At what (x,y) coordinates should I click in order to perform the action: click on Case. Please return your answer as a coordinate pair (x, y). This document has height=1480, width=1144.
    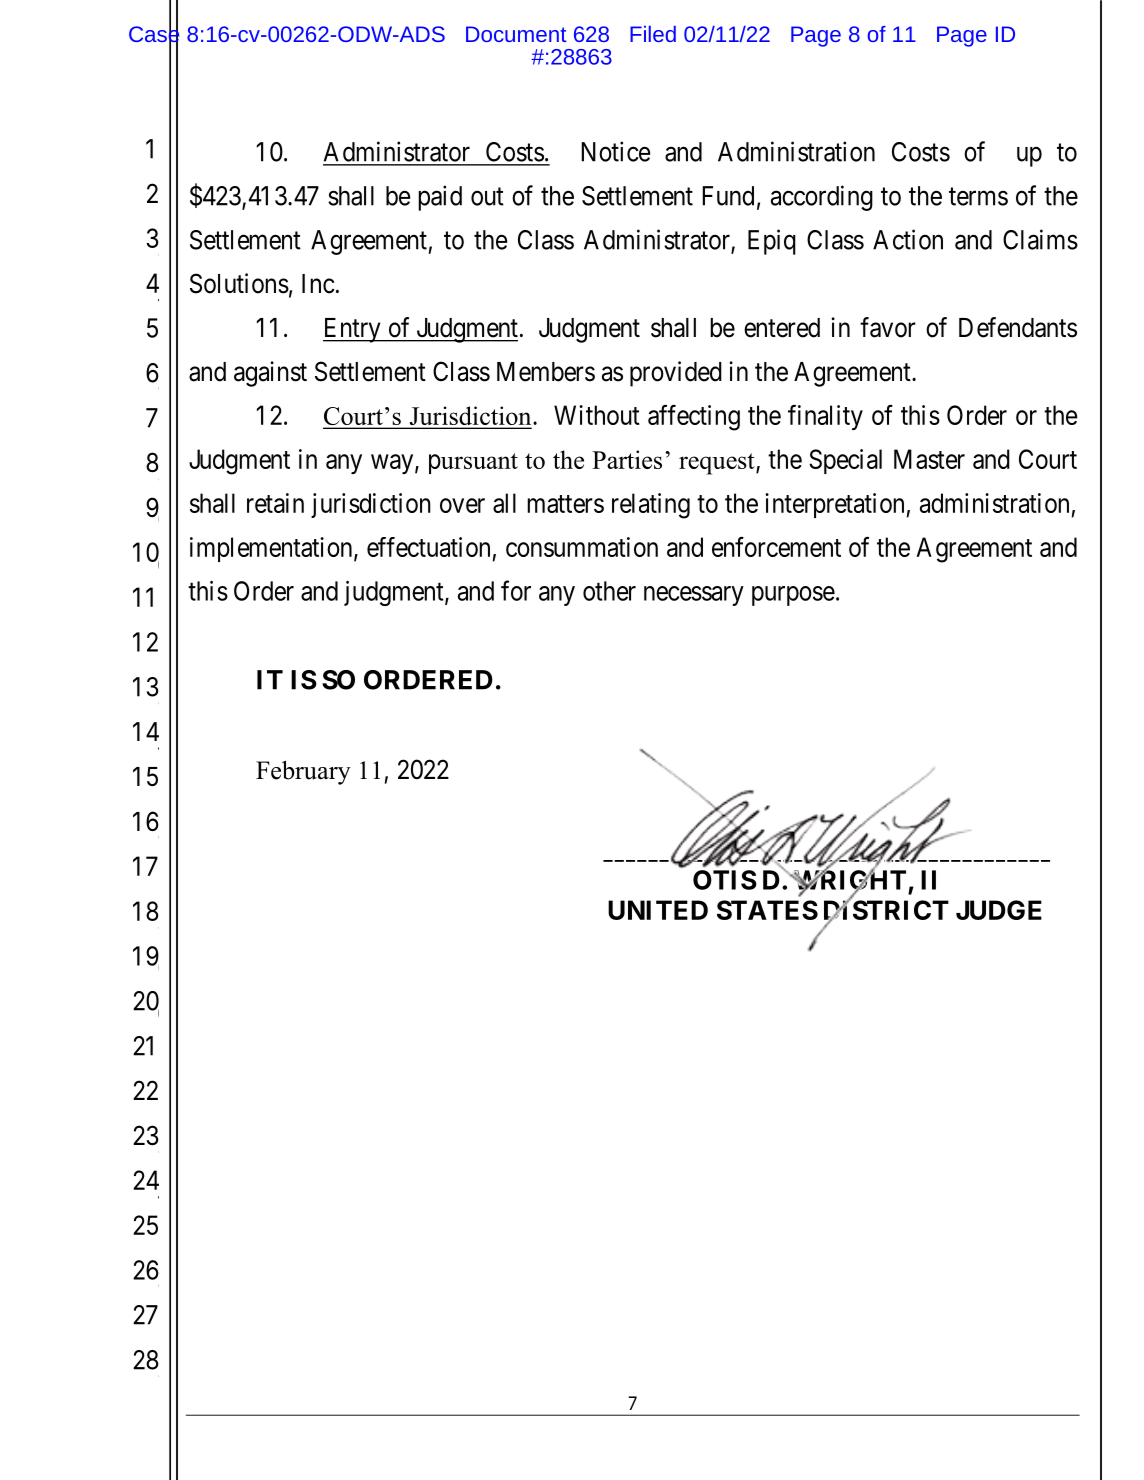
    Looking at the image, I should click on (154, 34).
